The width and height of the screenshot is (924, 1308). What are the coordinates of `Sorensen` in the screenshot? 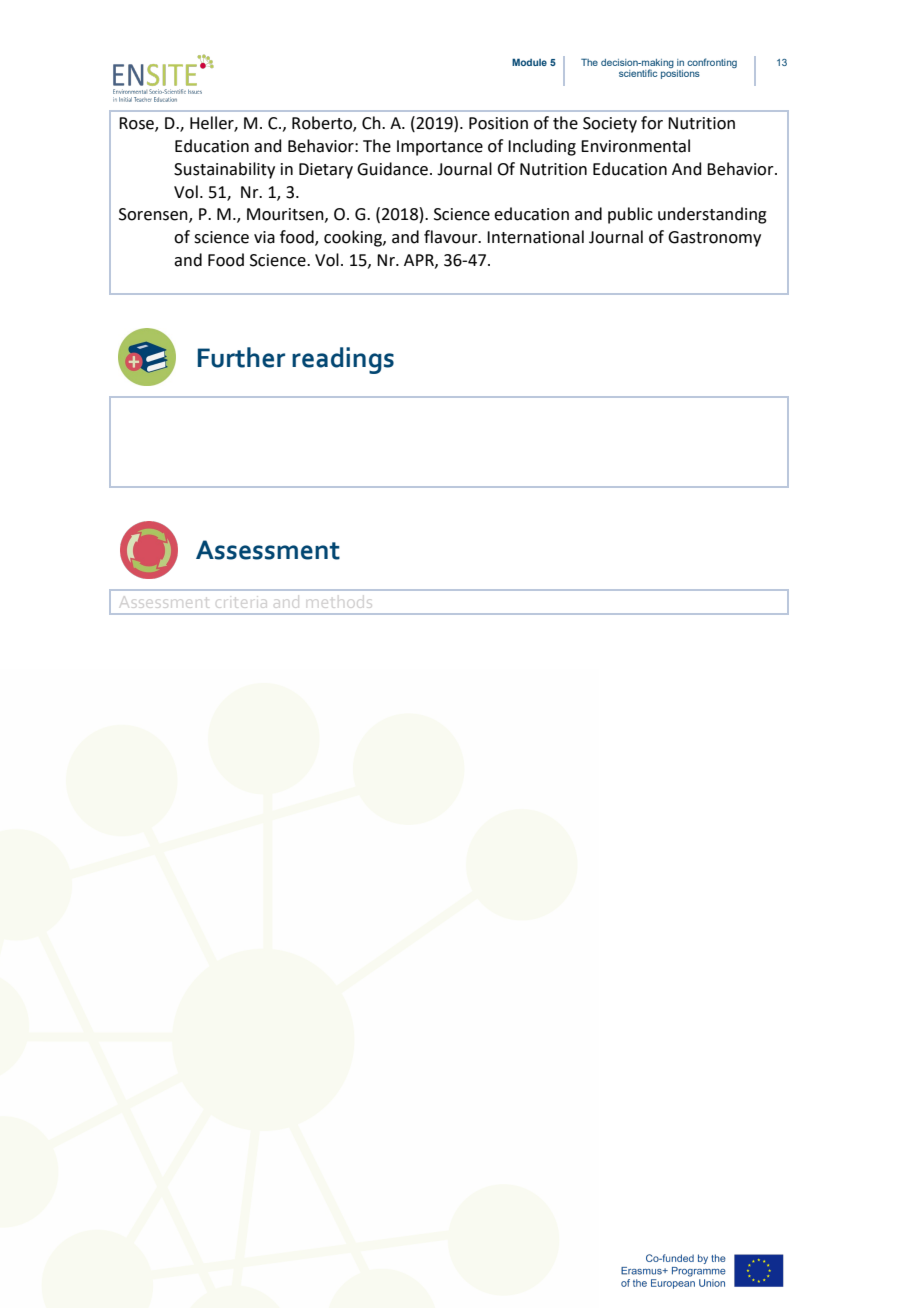 It's located at (154, 215).
